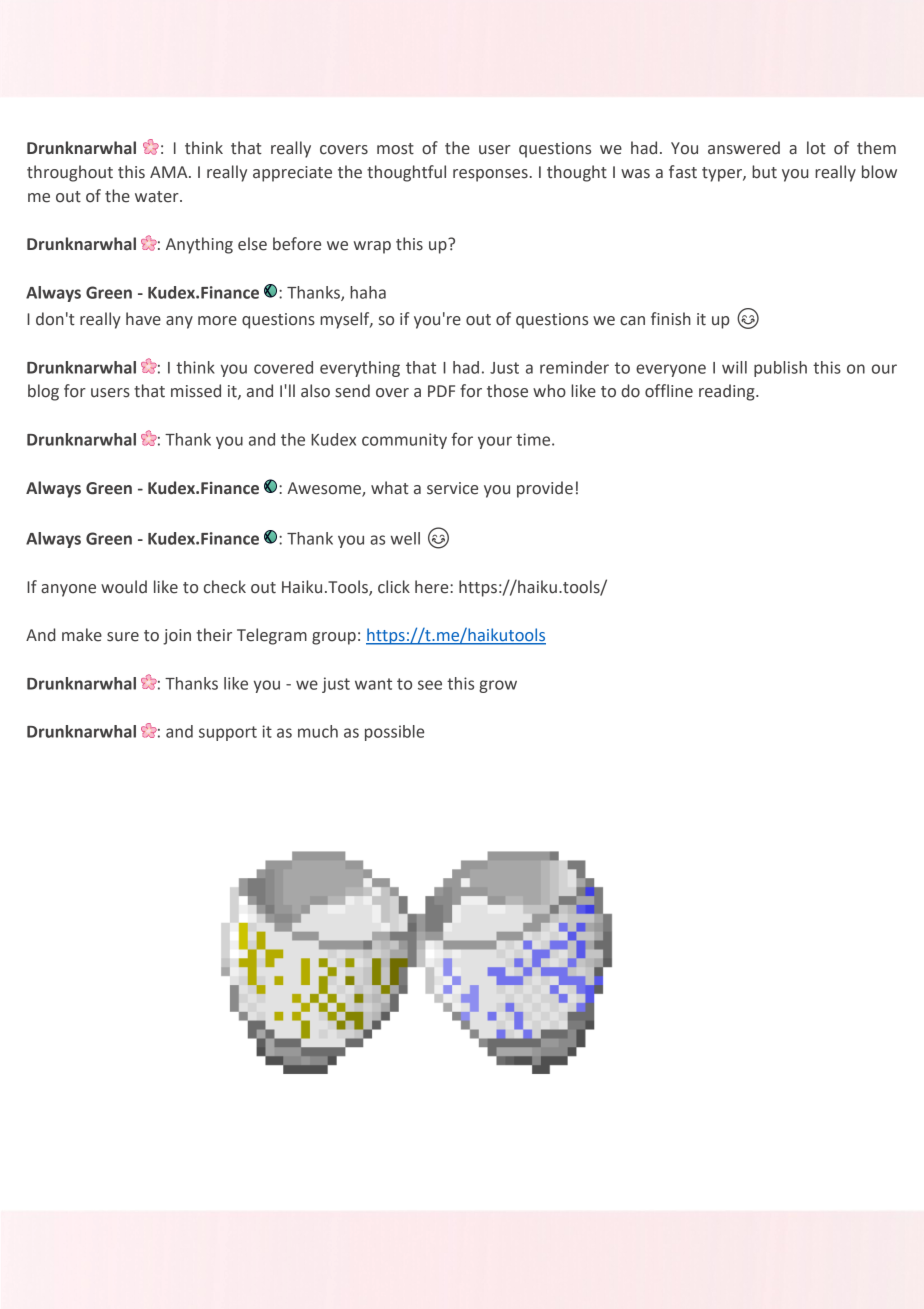 The image size is (924, 1309). Describe the element at coordinates (124, 587) in the screenshot. I see `would` at that location.
